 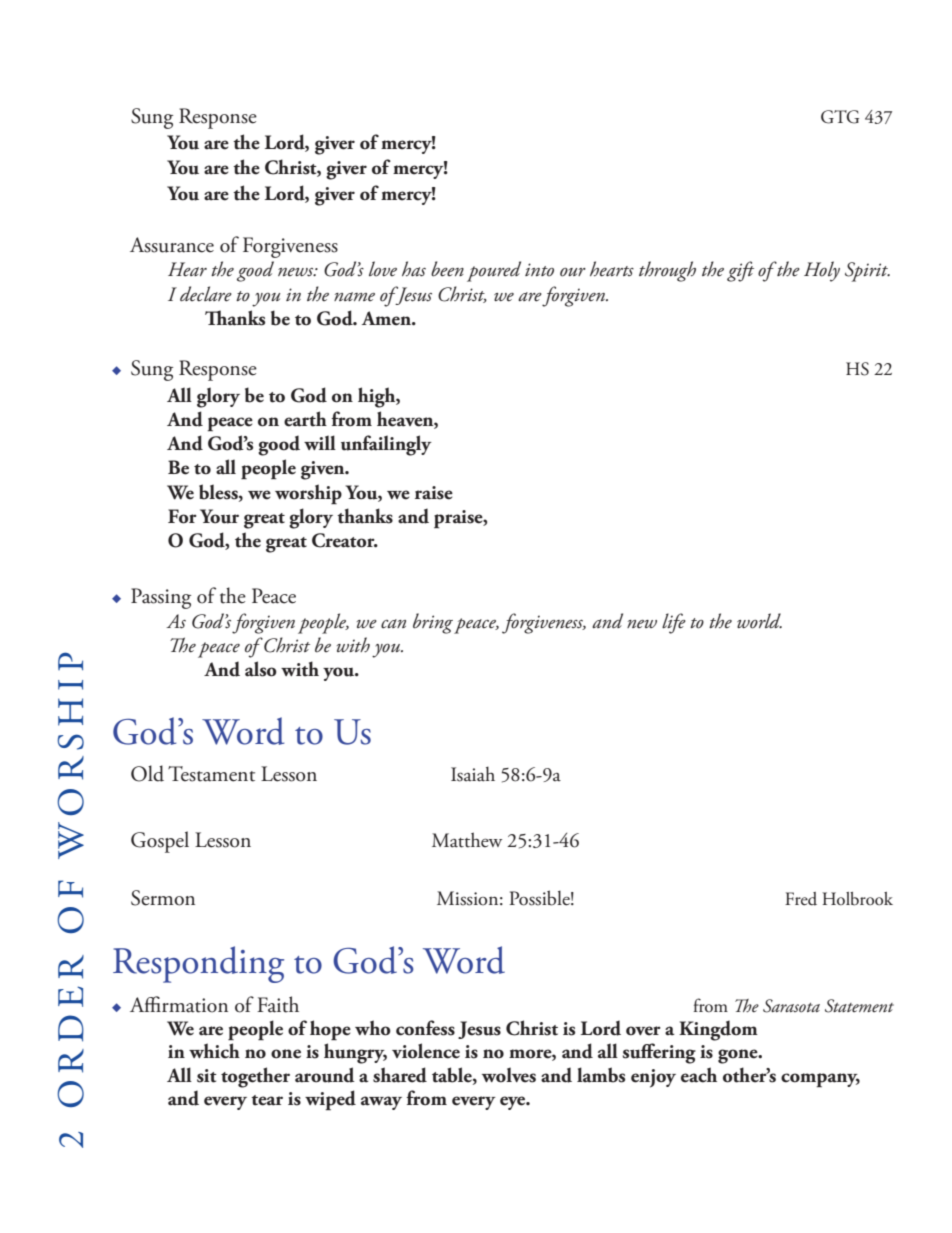 I want to click on gift, so click(x=740, y=271).
